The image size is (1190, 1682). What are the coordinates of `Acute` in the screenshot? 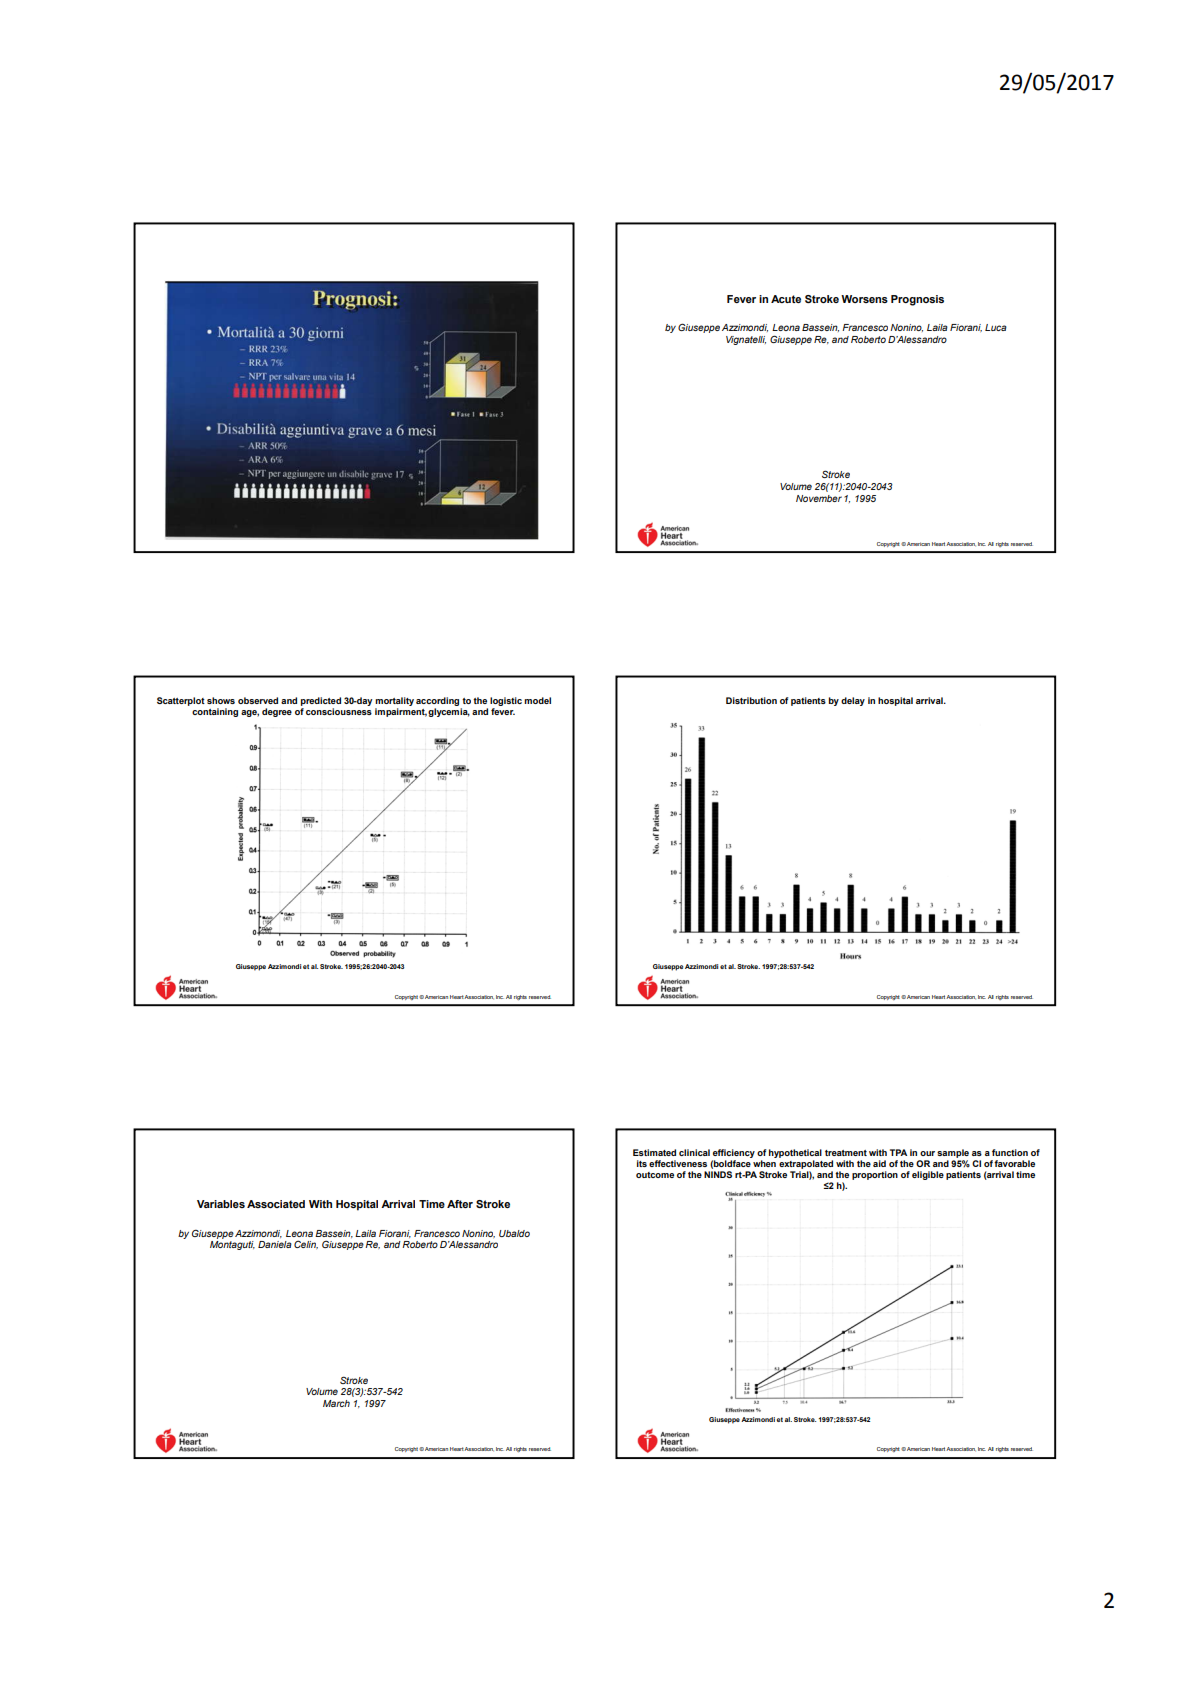 It's located at (786, 299).
